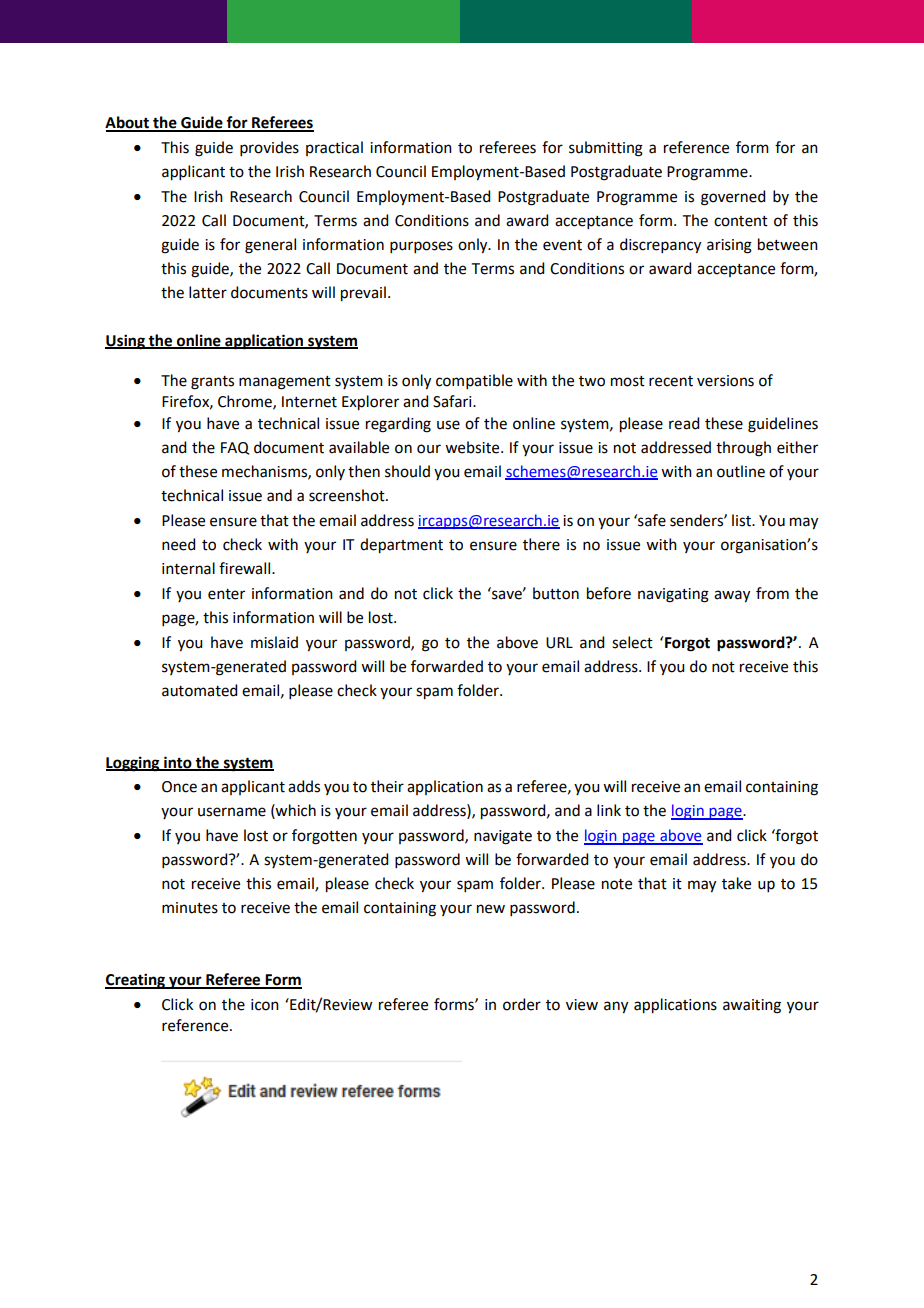 The image size is (924, 1308). Describe the element at coordinates (632, 642) in the page. I see `select` at that location.
